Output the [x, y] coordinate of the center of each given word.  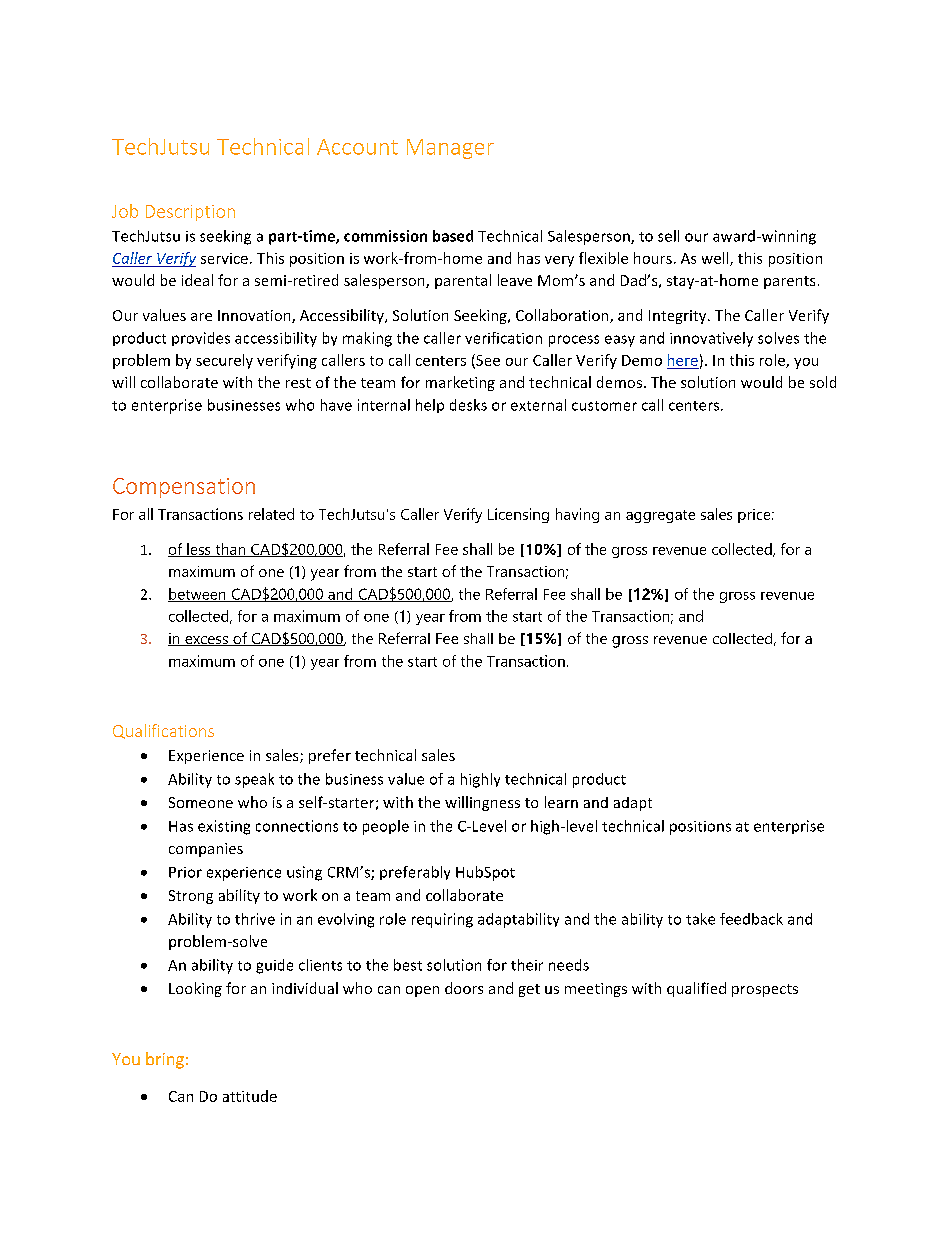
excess [206, 641]
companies [206, 850]
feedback [751, 919]
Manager [450, 149]
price [755, 516]
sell [668, 236]
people [386, 827]
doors [464, 988]
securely [224, 361]
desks [468, 405]
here [683, 360]
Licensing [518, 515]
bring [165, 1060]
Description [190, 213]
